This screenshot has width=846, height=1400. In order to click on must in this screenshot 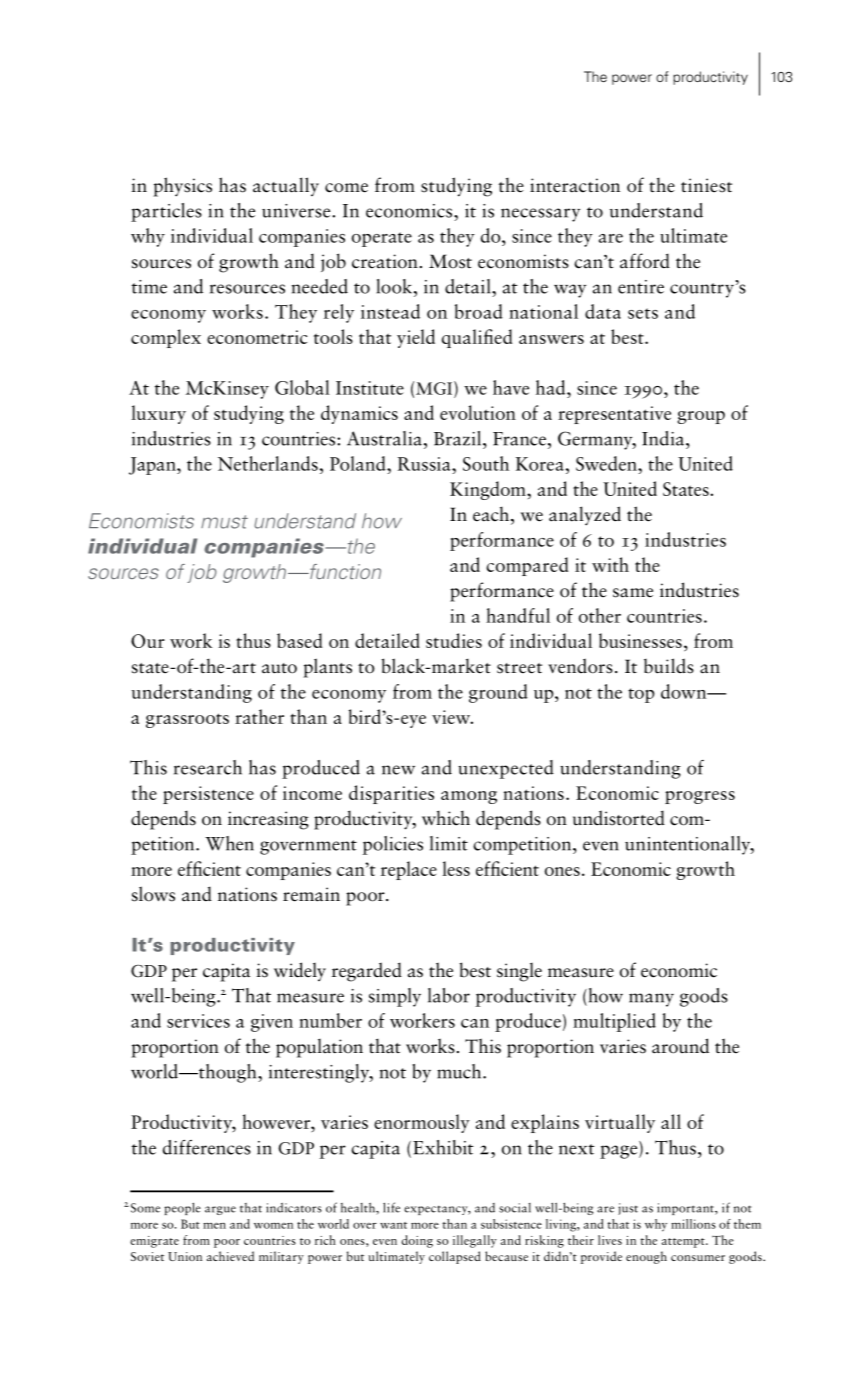, I will do `click(224, 522)`.
